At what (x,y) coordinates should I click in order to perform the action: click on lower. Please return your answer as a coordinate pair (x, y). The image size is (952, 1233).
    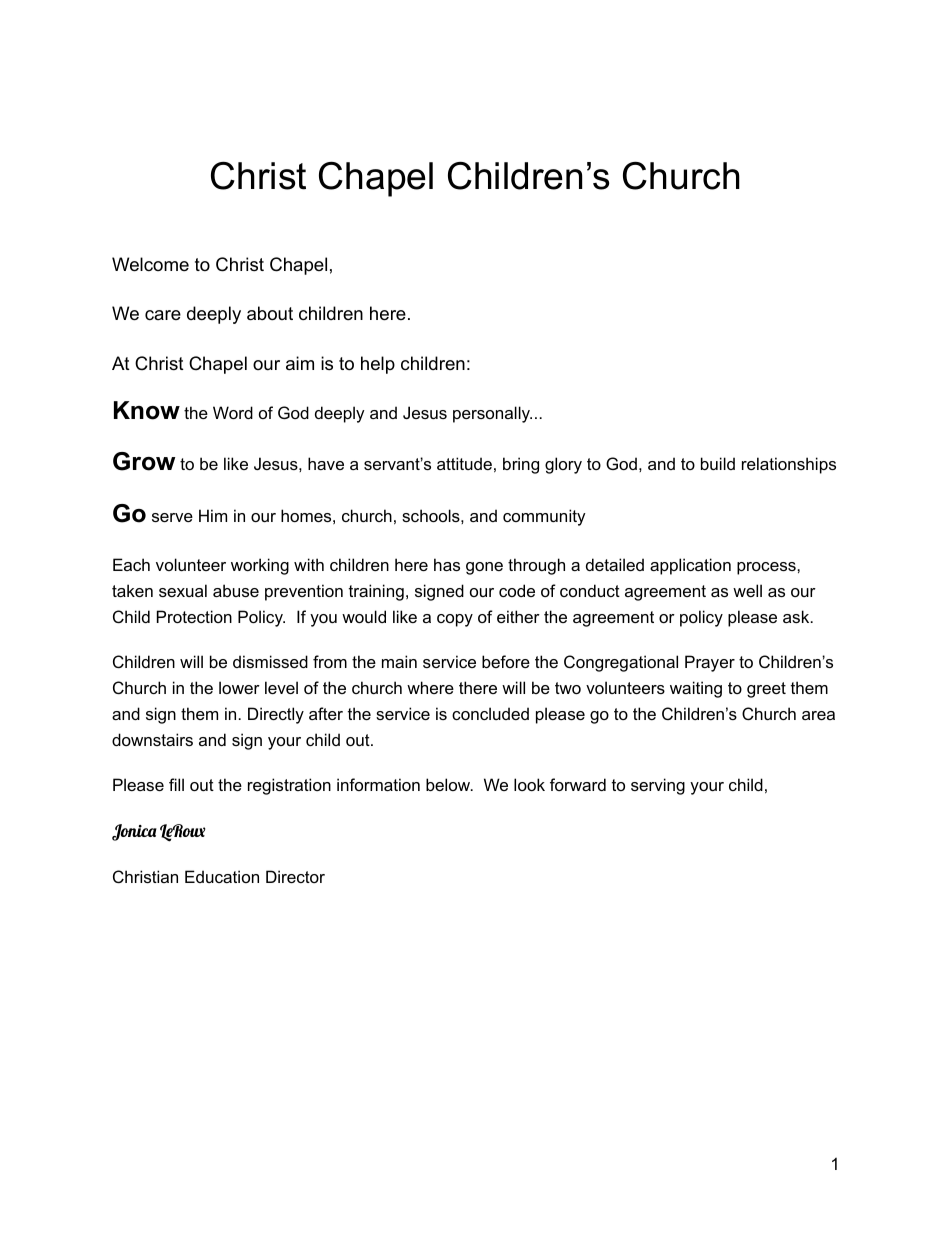
    Looking at the image, I should click on (239, 687).
